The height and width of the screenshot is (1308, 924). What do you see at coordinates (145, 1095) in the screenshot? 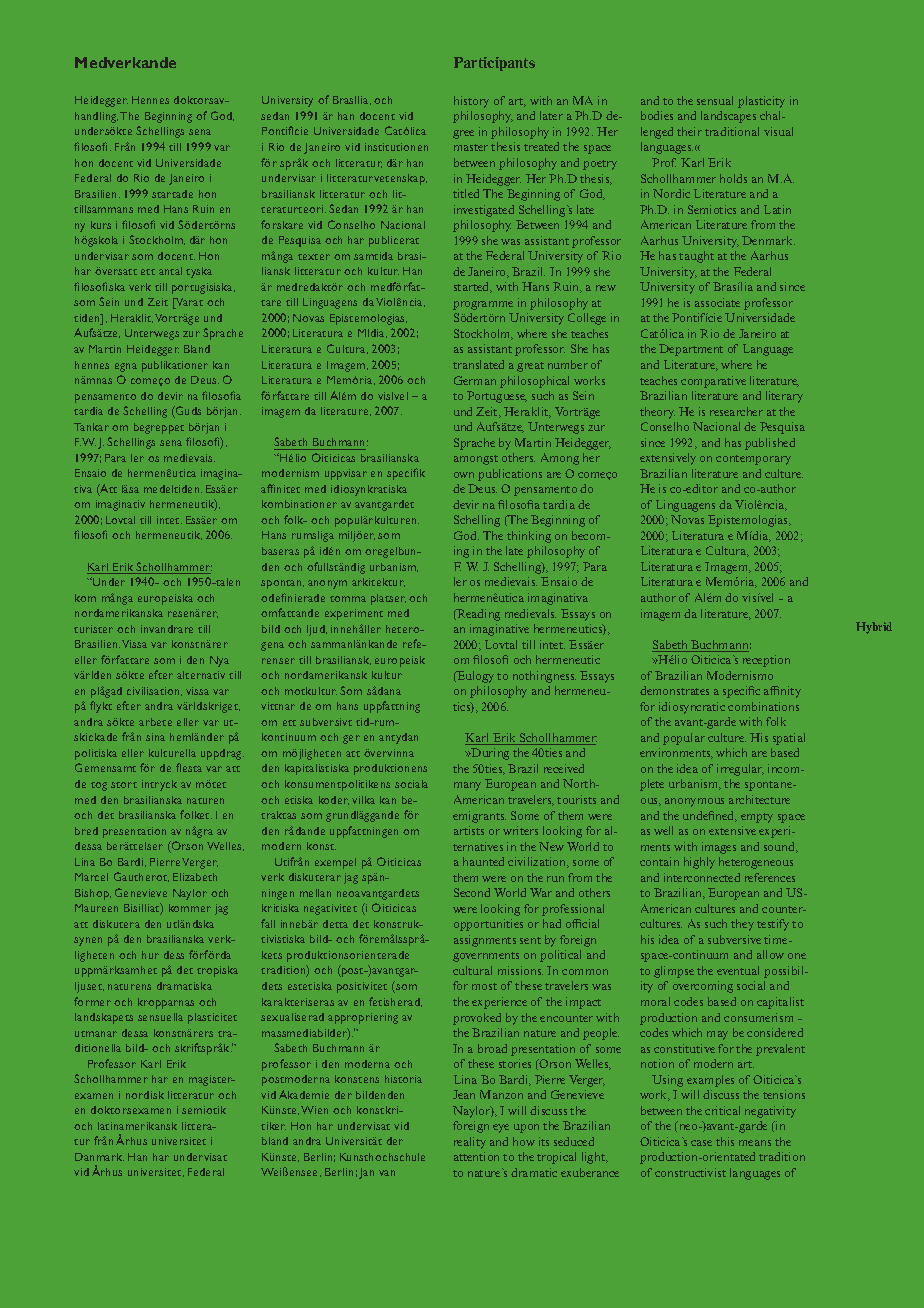
I see `nordisk` at bounding box center [145, 1095].
